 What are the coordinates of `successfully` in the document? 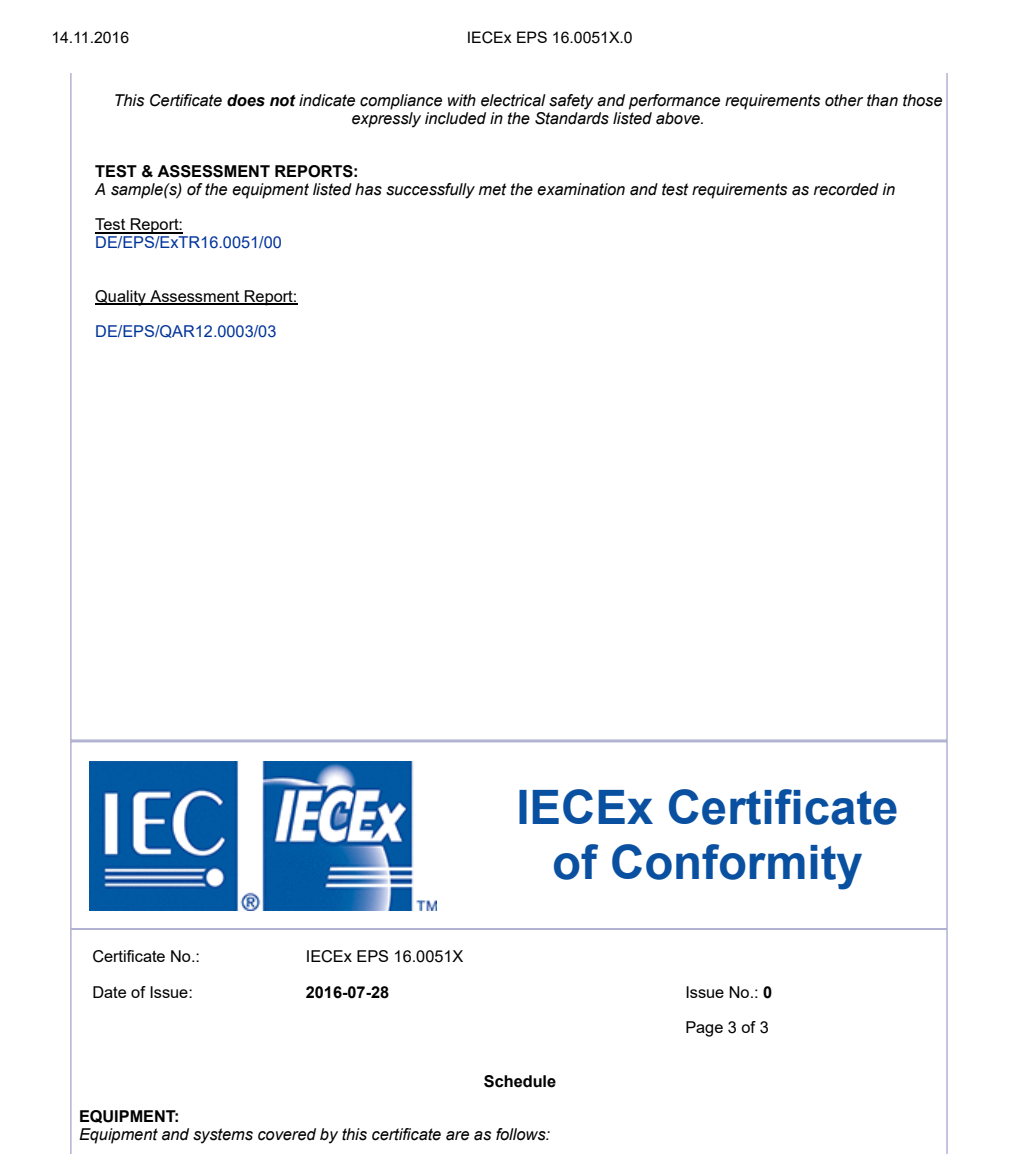 It's located at (430, 191).
